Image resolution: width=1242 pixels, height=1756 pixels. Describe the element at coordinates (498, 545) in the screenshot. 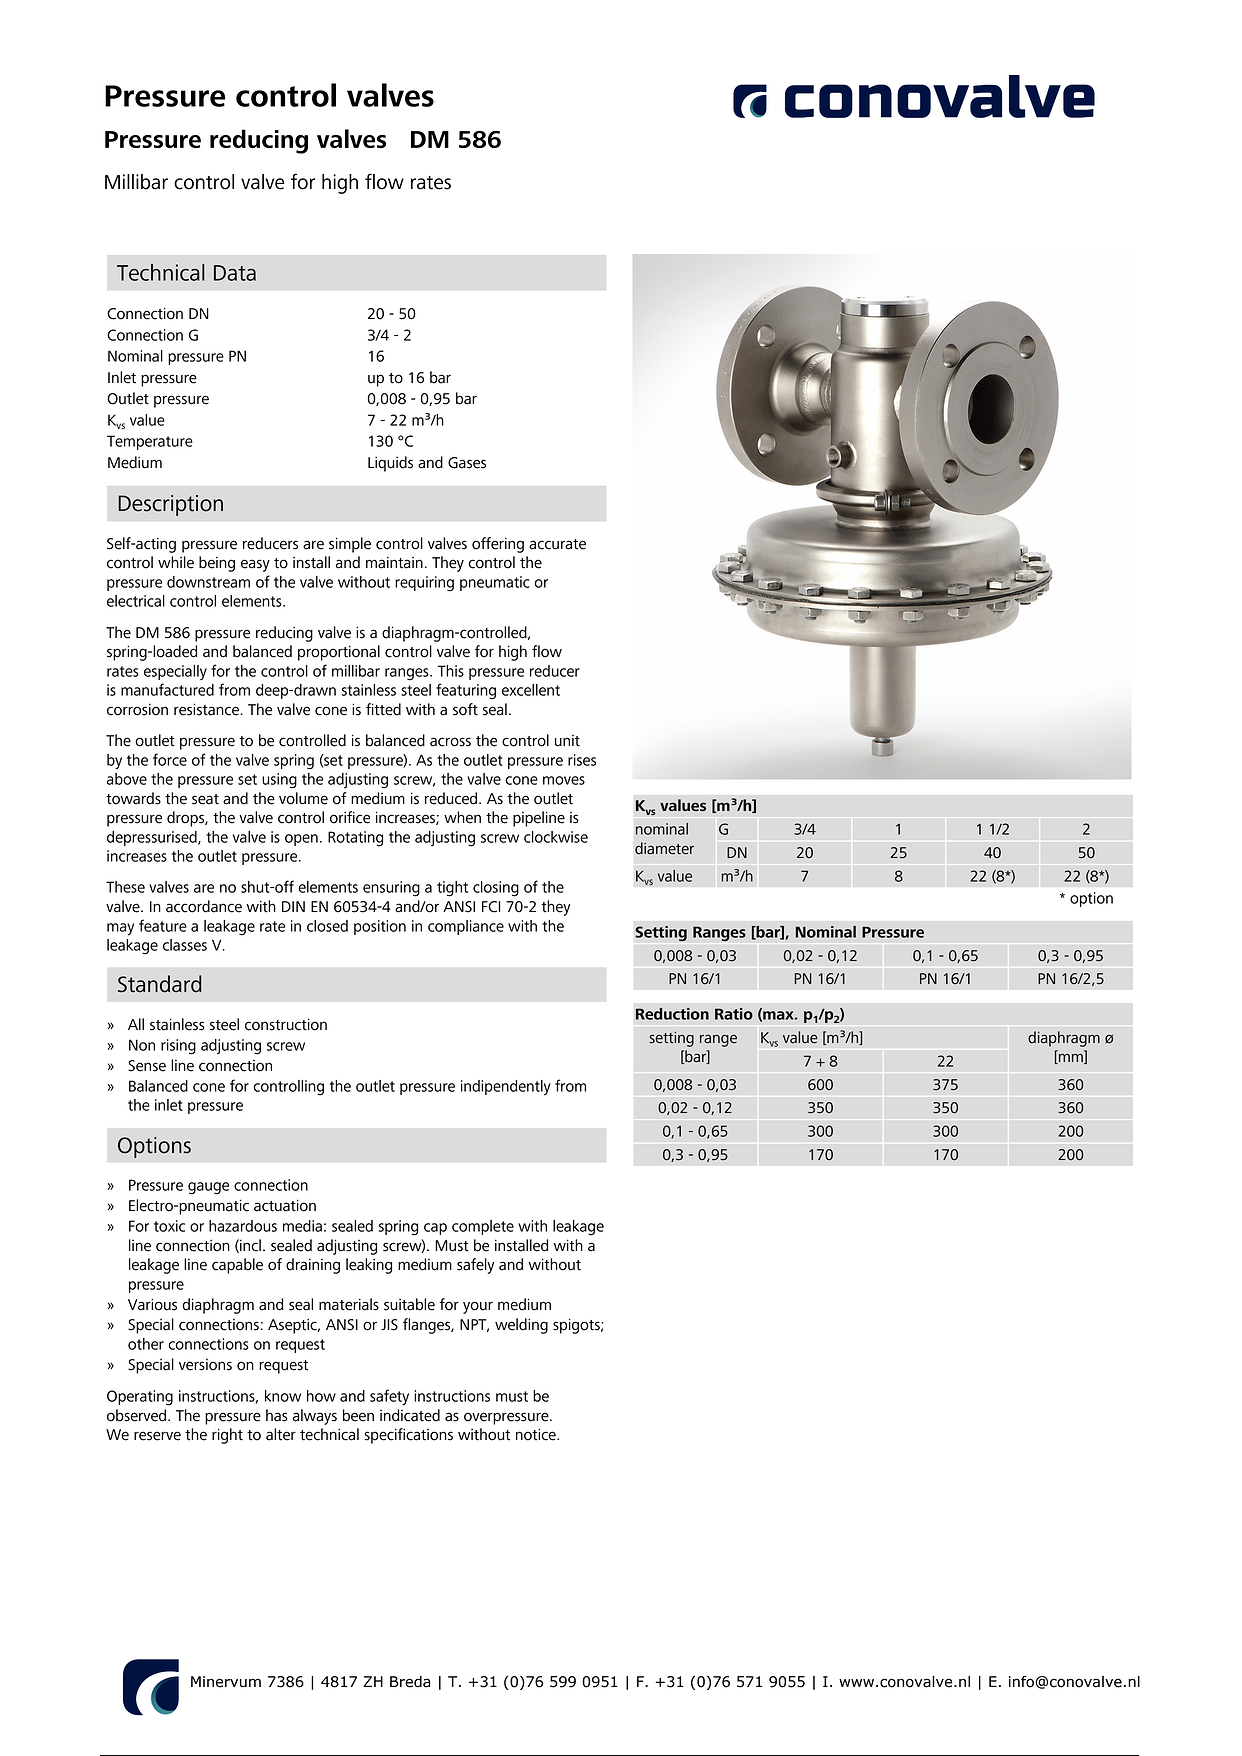

I see `offering` at that location.
